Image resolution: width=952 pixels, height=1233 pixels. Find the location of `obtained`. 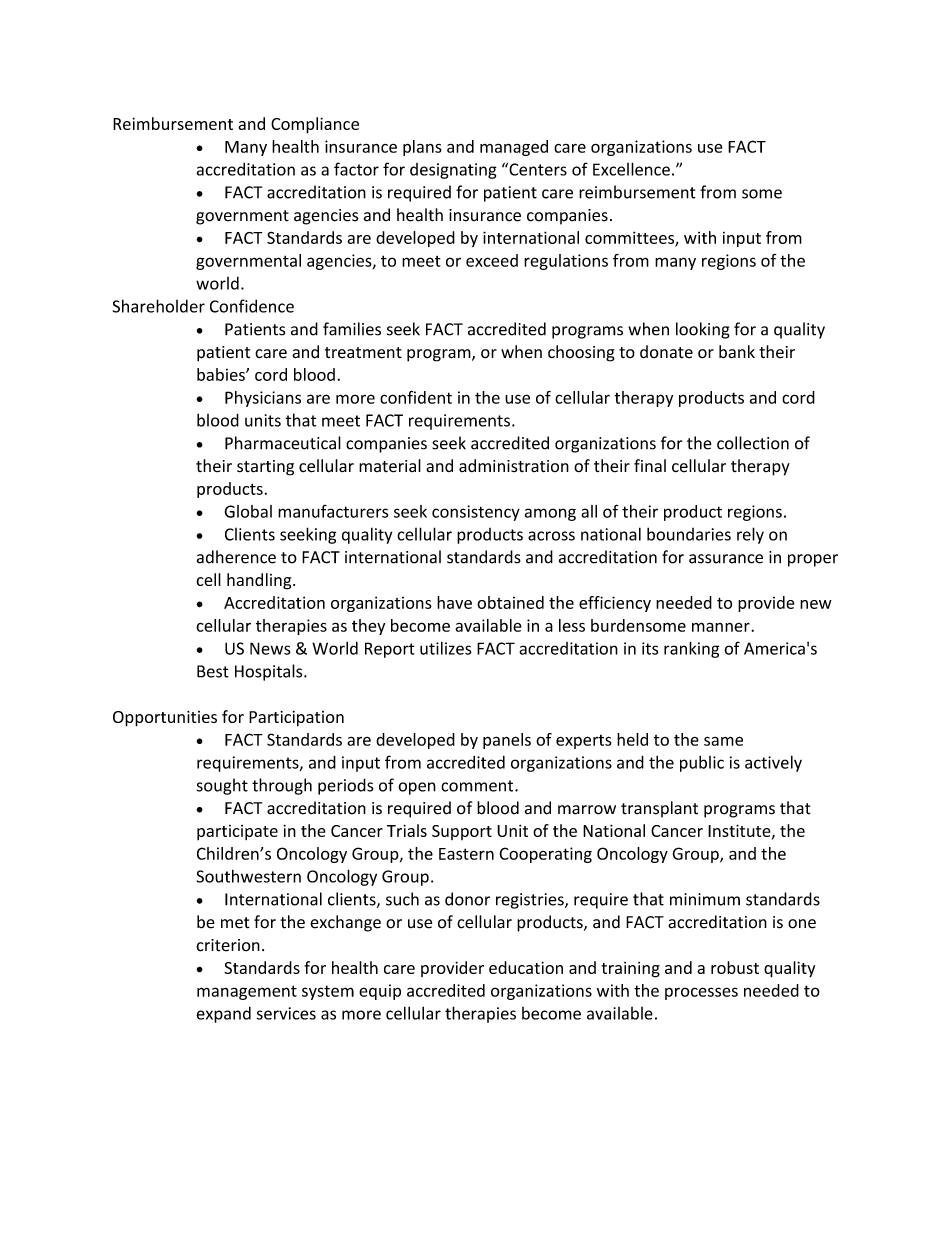

obtained is located at coordinates (510, 602).
